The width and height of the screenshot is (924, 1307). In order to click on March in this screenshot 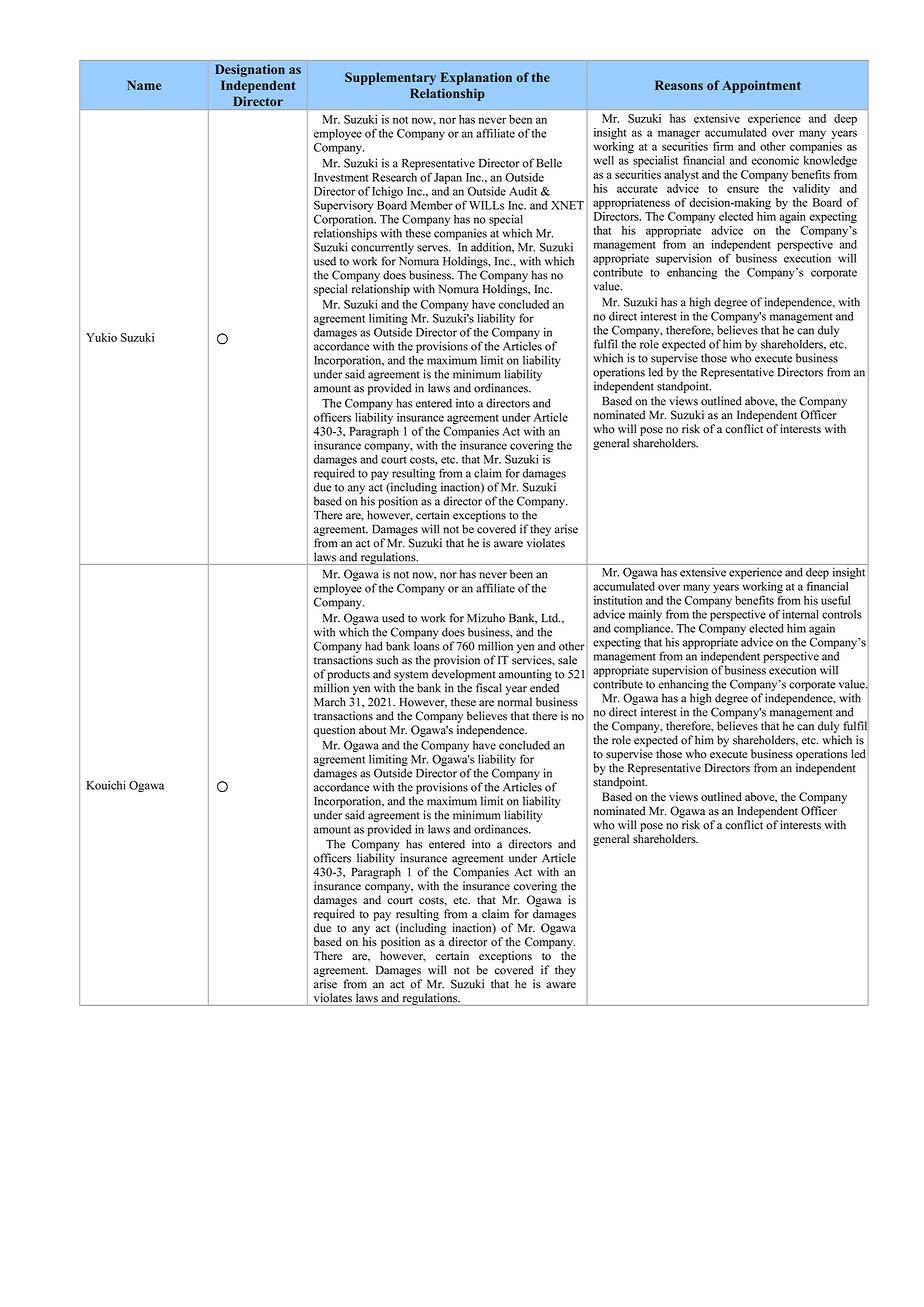, I will do `click(330, 702)`.
